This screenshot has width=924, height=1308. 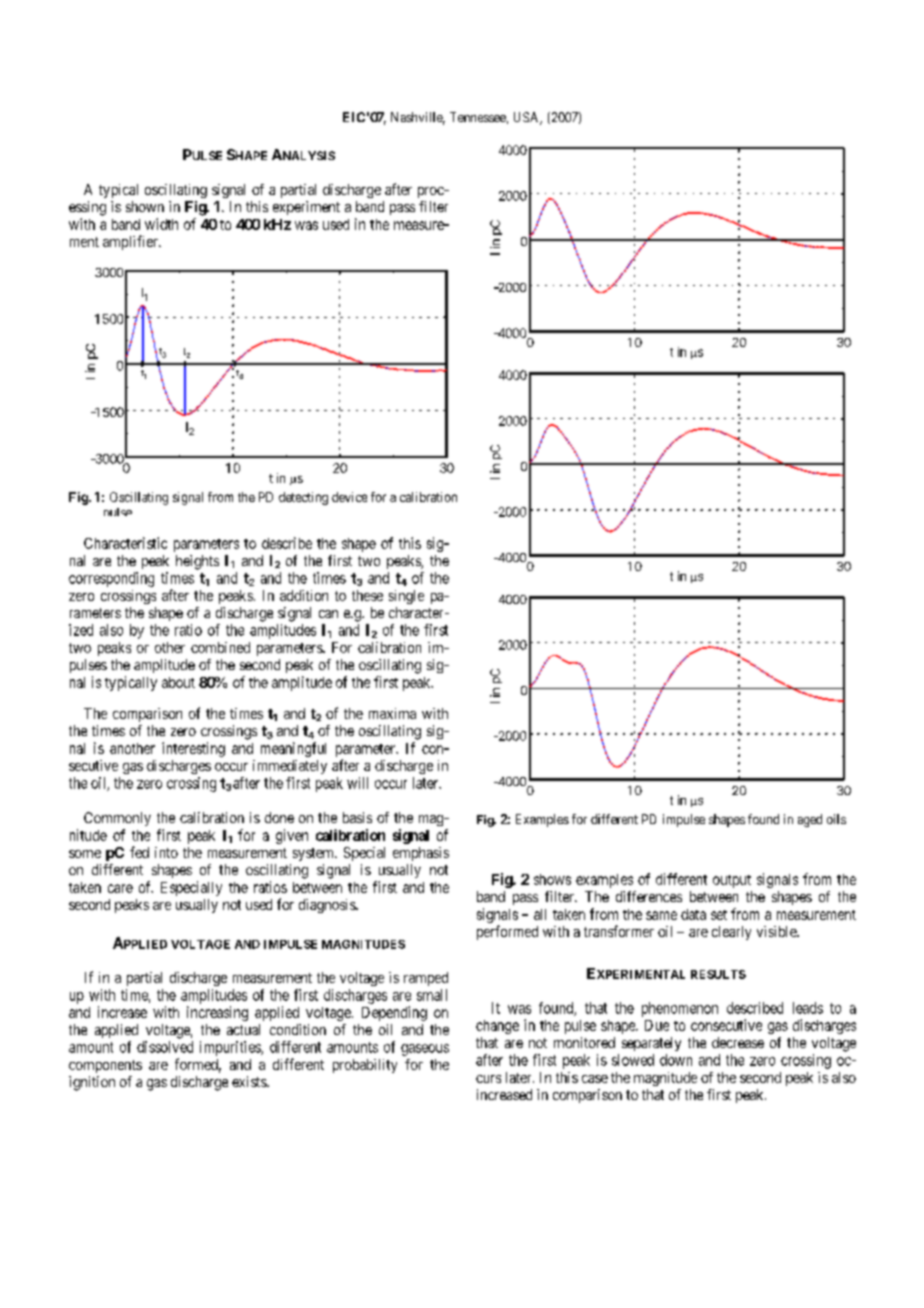 What do you see at coordinates (220, 647) in the screenshot?
I see `combined` at bounding box center [220, 647].
